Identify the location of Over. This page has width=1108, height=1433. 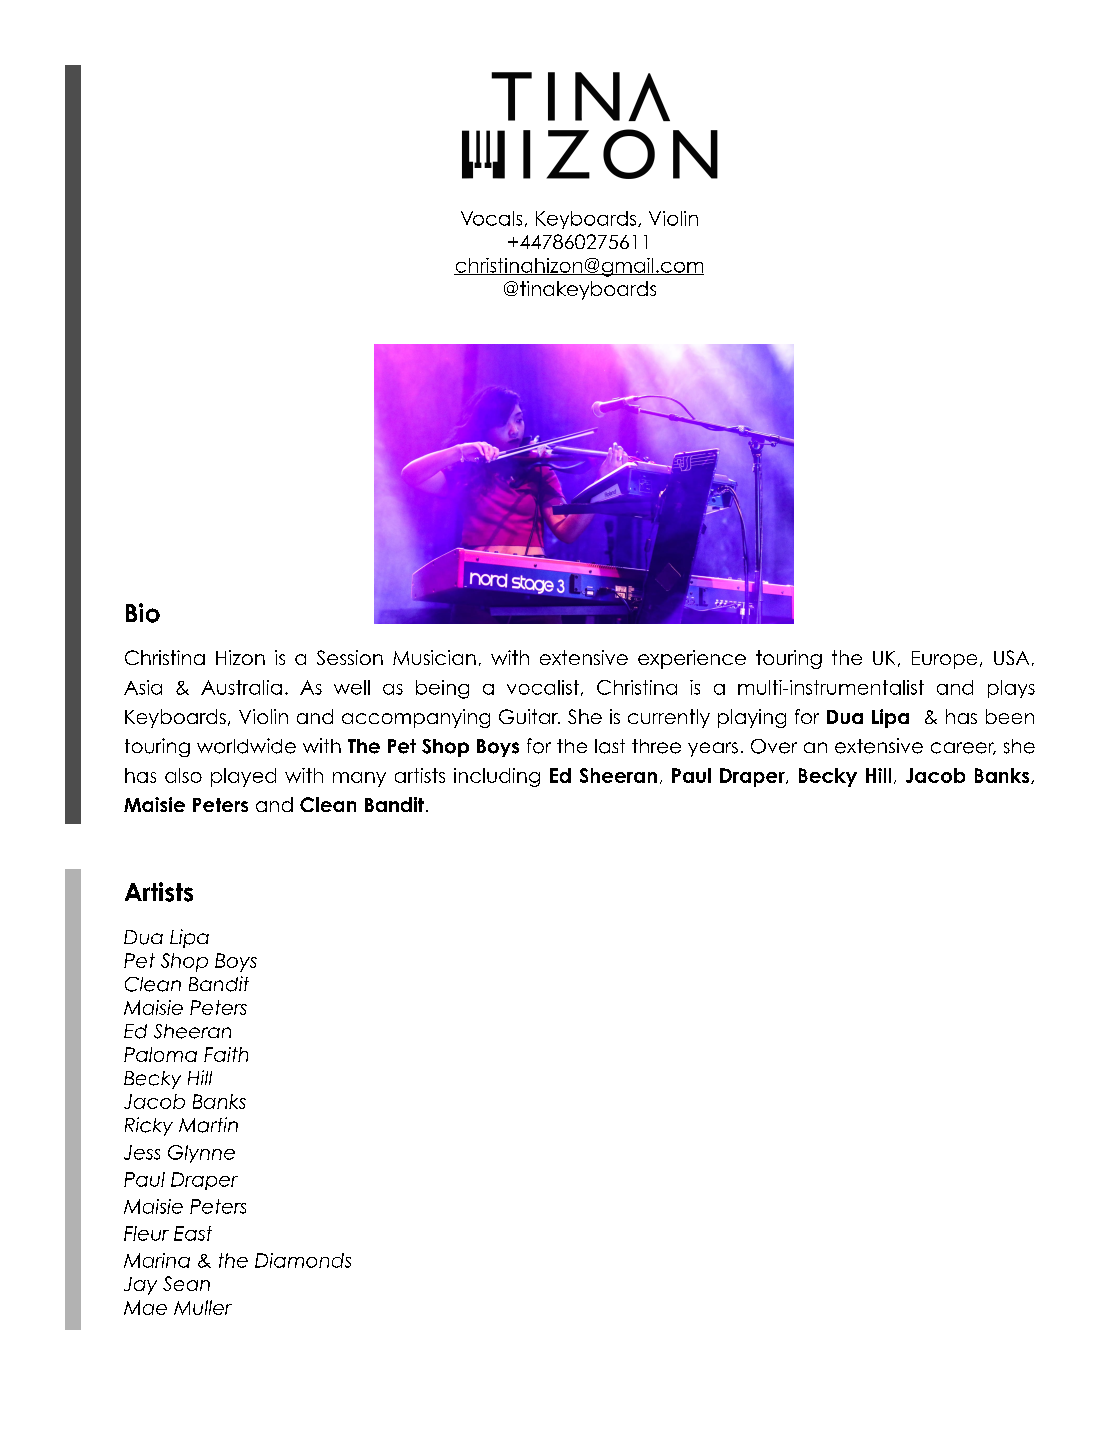
(774, 746).
